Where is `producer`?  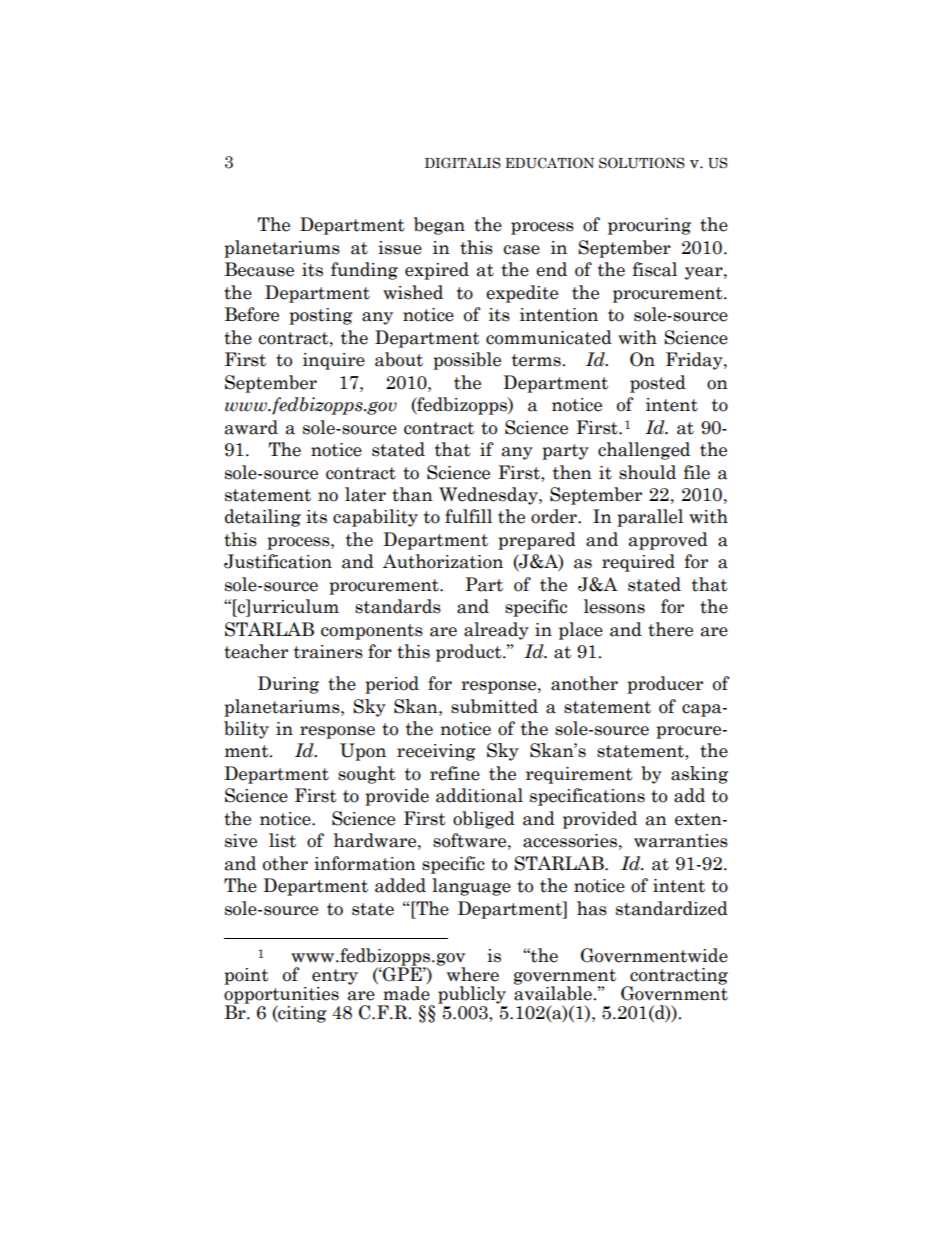 producer is located at coordinates (665, 685).
